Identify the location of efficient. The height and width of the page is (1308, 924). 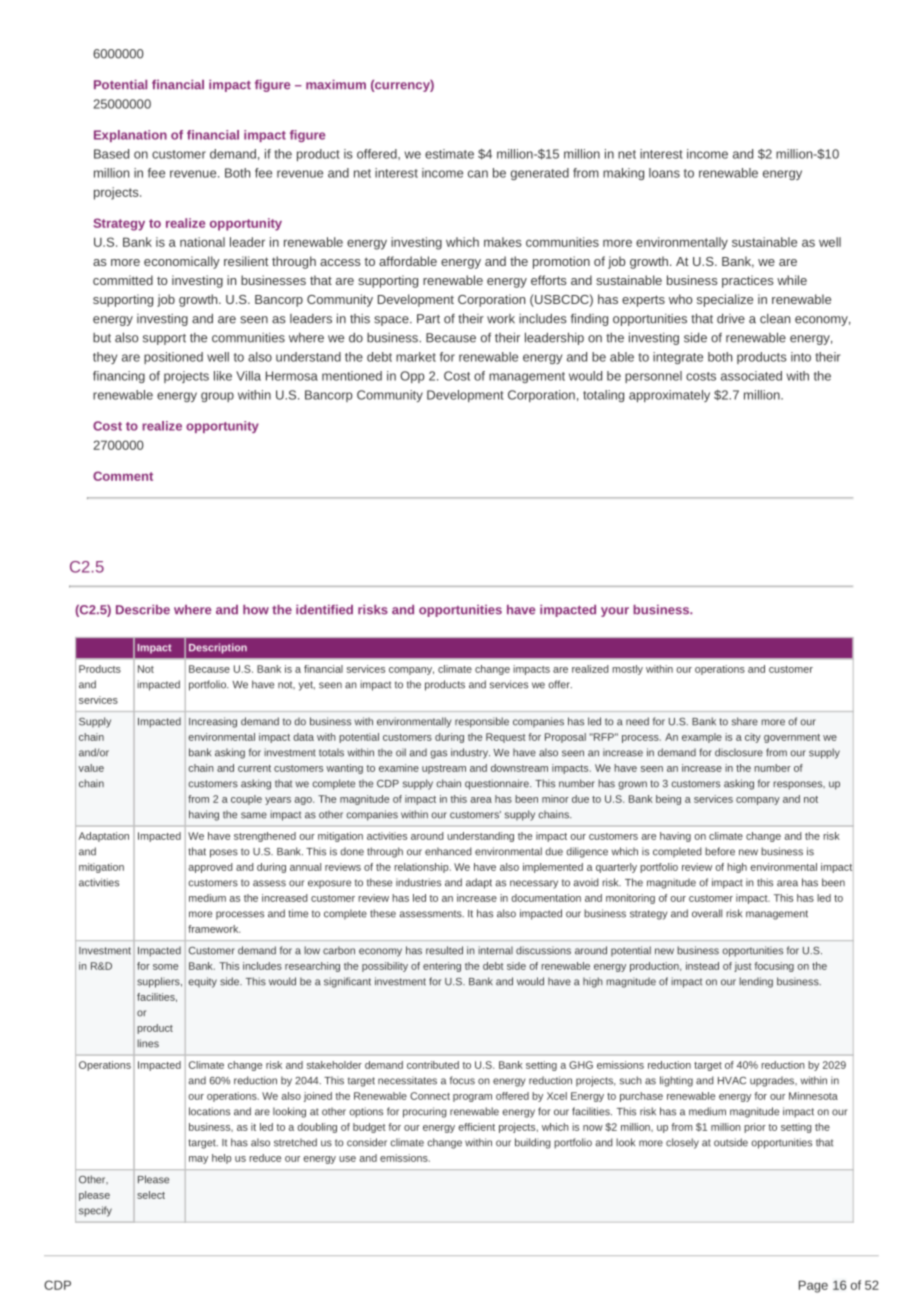
(476, 1127).
